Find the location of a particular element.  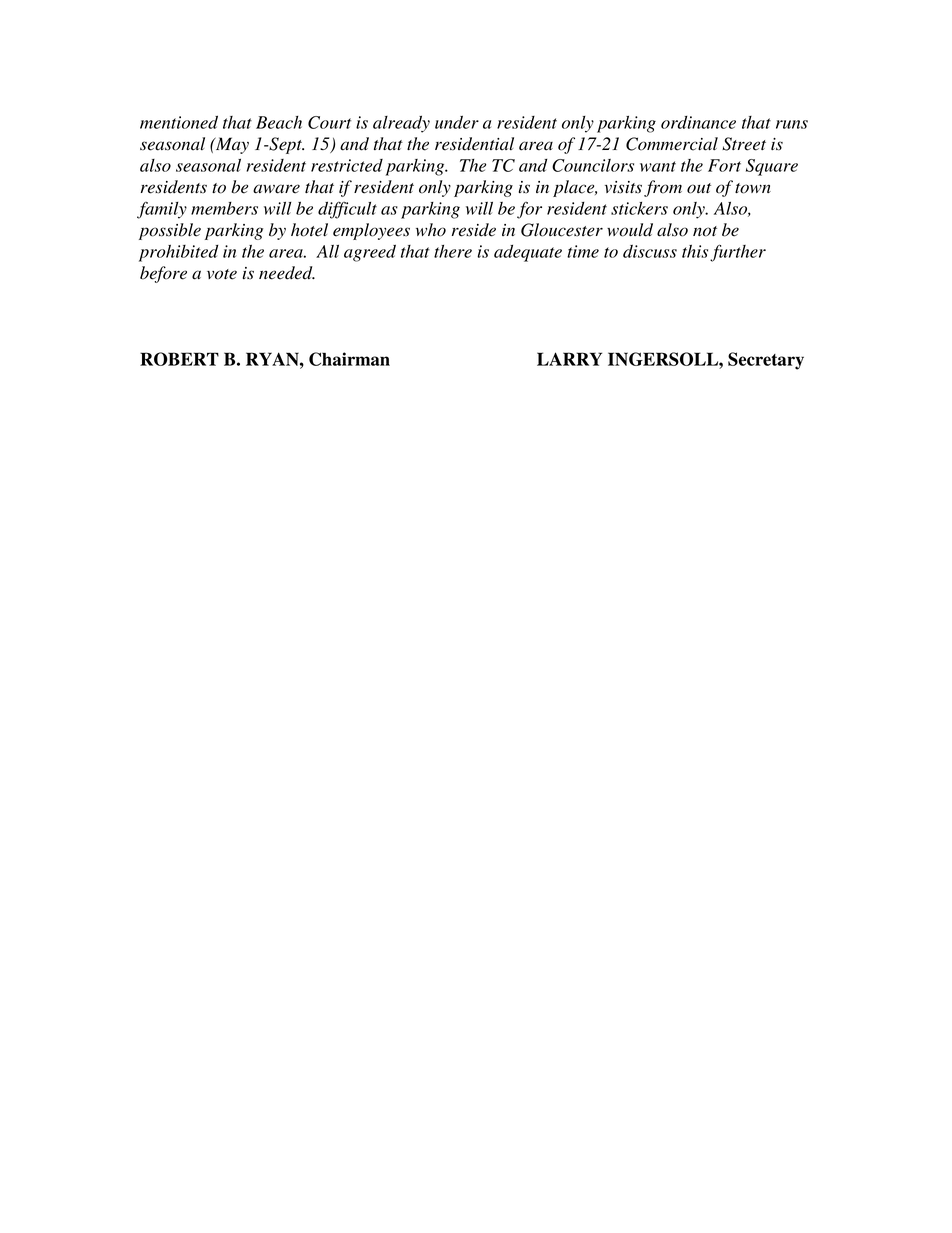

not is located at coordinates (705, 231).
